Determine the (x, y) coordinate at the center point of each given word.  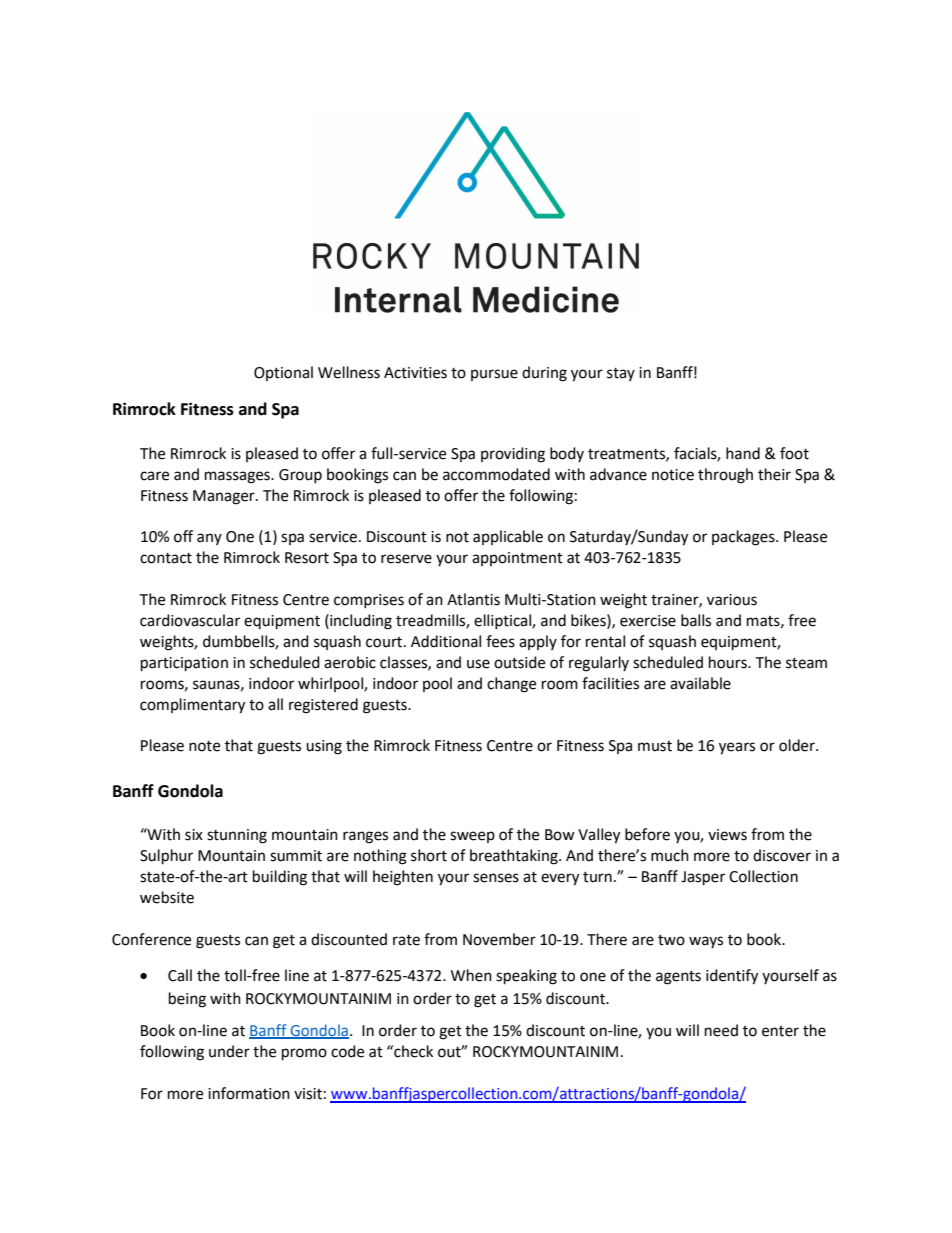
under (229, 1051)
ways (706, 942)
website (167, 897)
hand (743, 453)
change (511, 685)
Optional (283, 373)
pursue (494, 375)
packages (744, 538)
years (737, 748)
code (347, 1051)
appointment (517, 559)
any (209, 539)
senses (496, 878)
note (204, 746)
